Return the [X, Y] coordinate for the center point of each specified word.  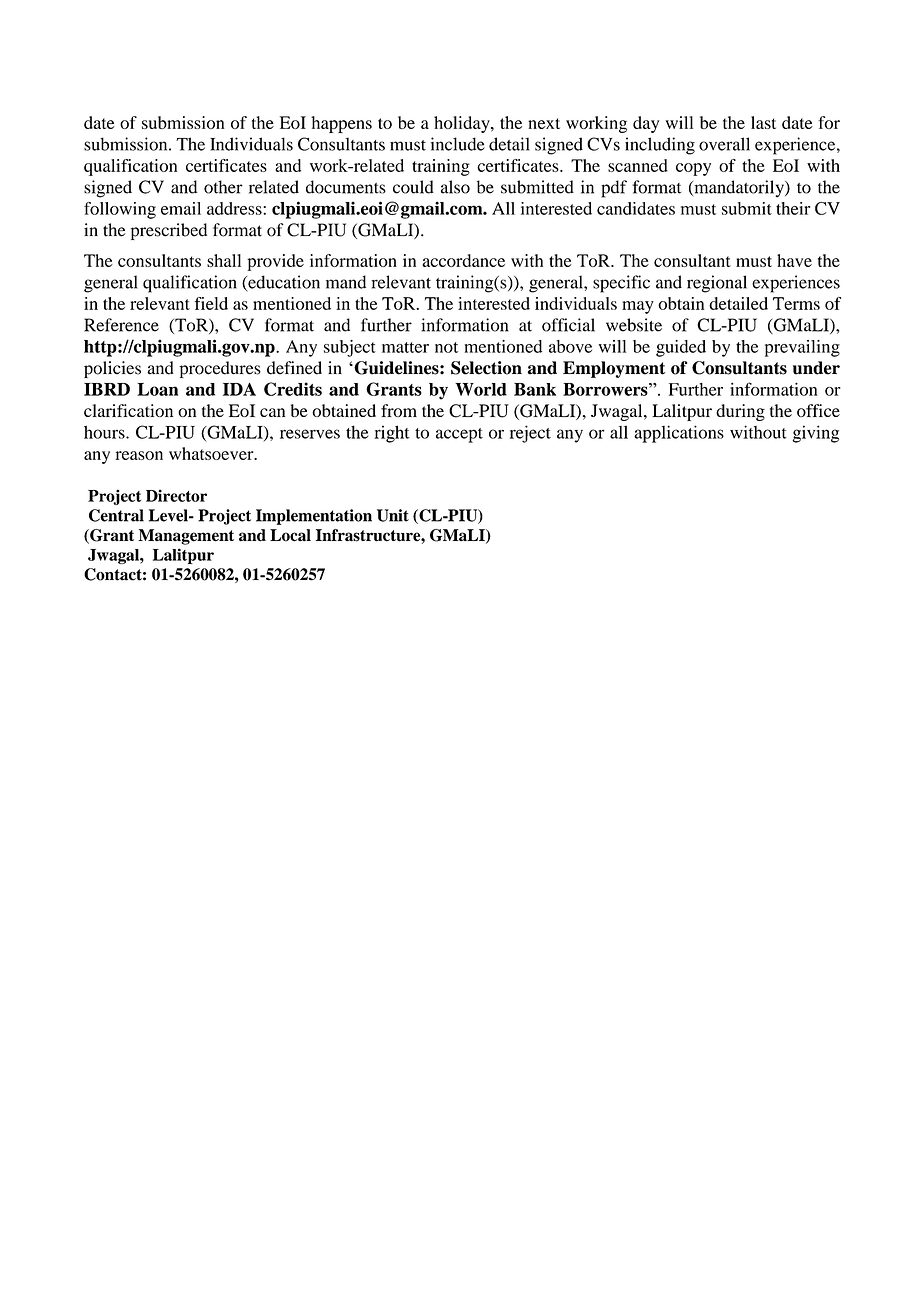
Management [186, 537]
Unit [393, 515]
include [458, 144]
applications [679, 434]
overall [724, 144]
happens [341, 124]
